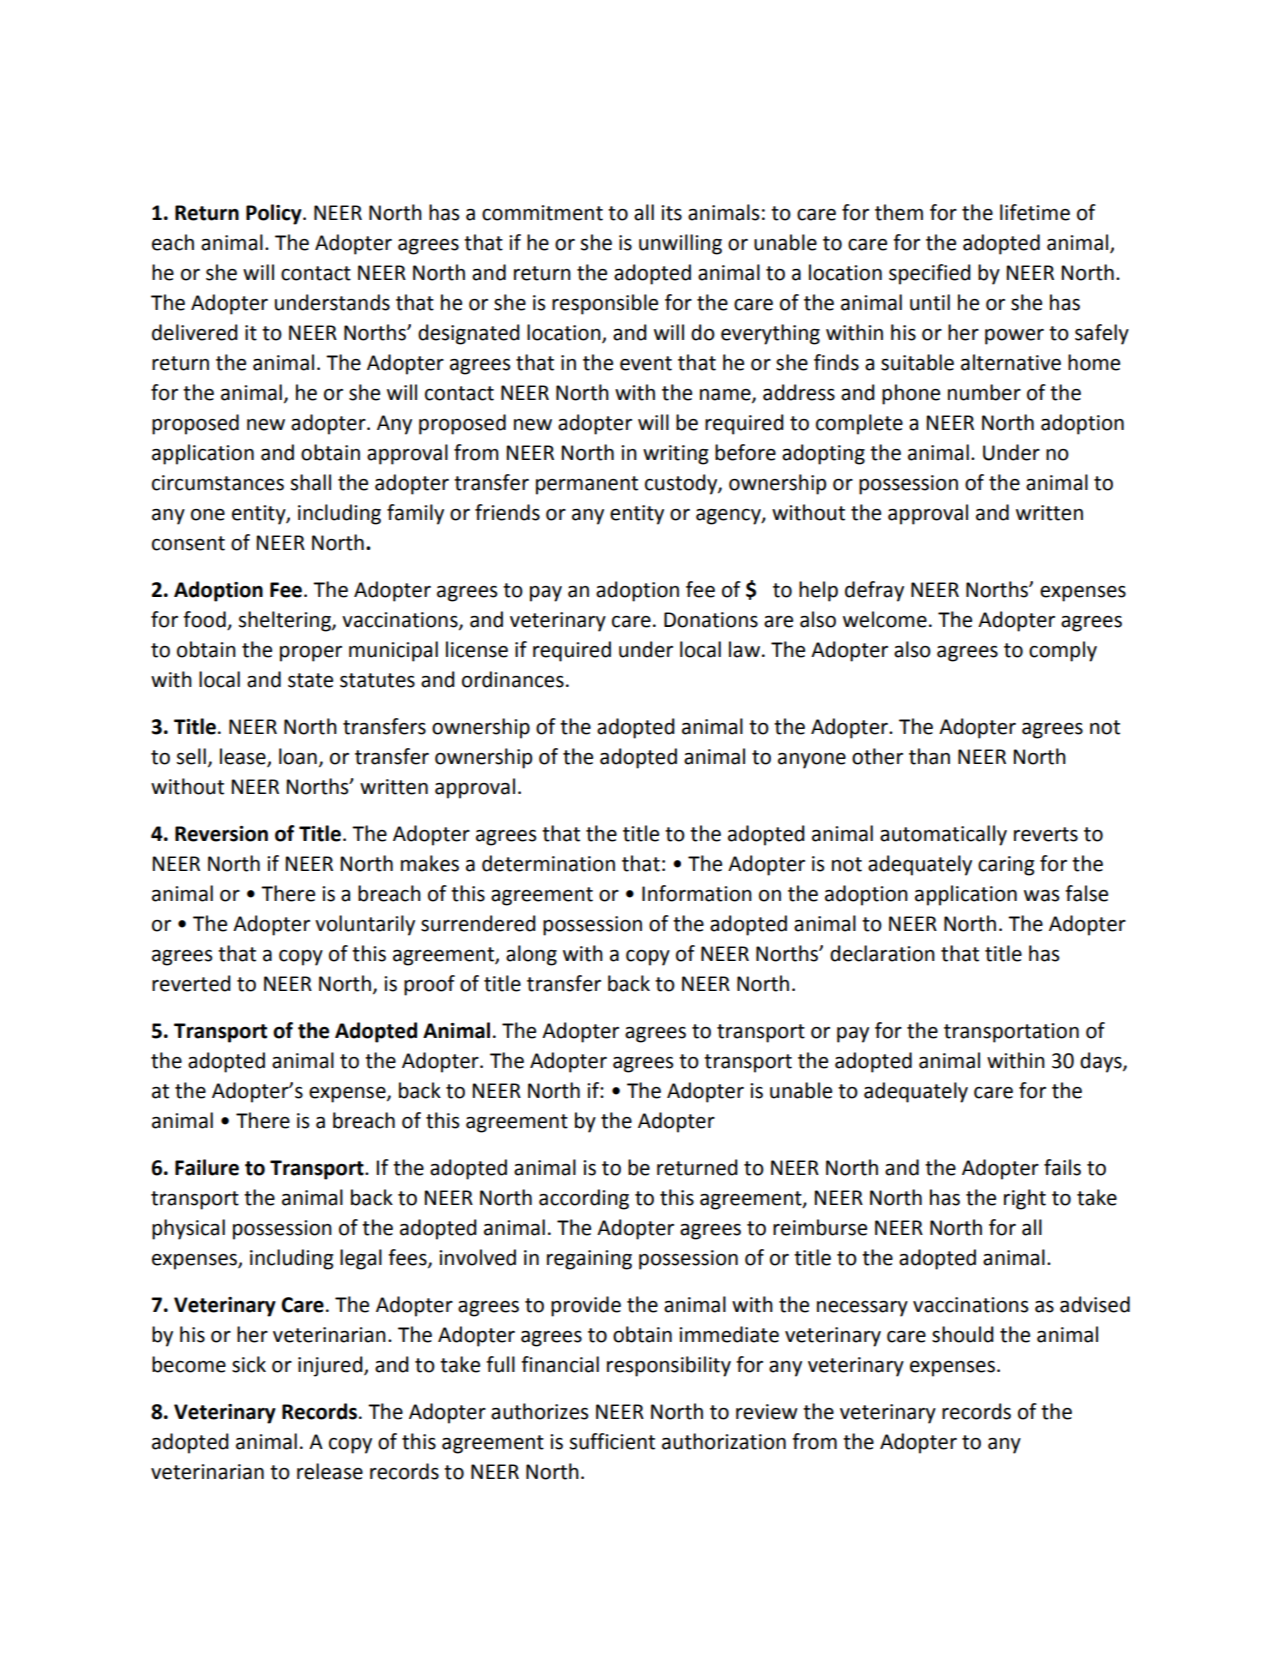 Image resolution: width=1285 pixels, height=1663 pixels. What do you see at coordinates (671, 213) in the screenshot?
I see `its` at bounding box center [671, 213].
